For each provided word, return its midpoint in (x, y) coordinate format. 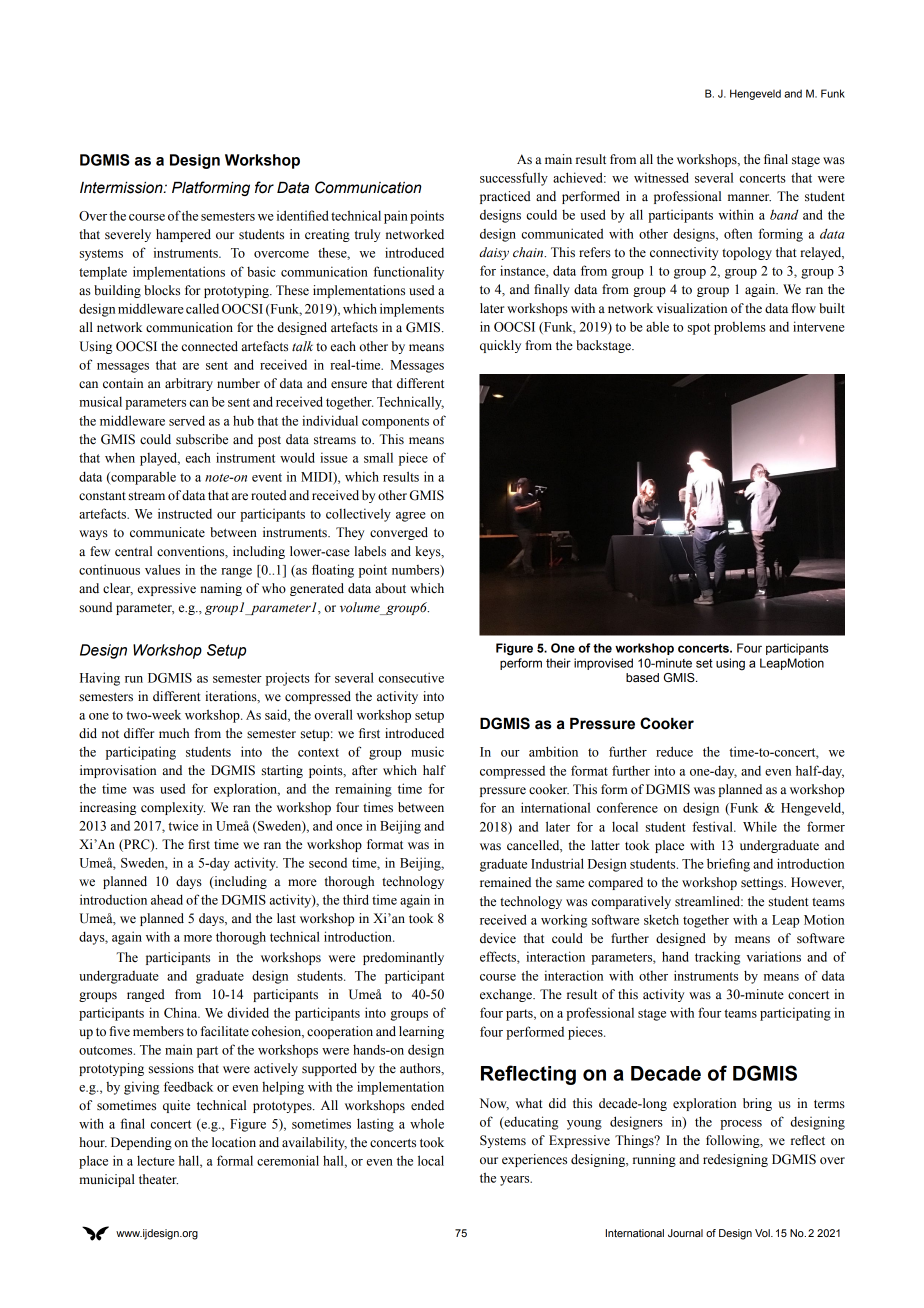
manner (749, 198)
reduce (674, 751)
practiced (505, 197)
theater (158, 1179)
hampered (183, 235)
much (174, 733)
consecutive (411, 677)
